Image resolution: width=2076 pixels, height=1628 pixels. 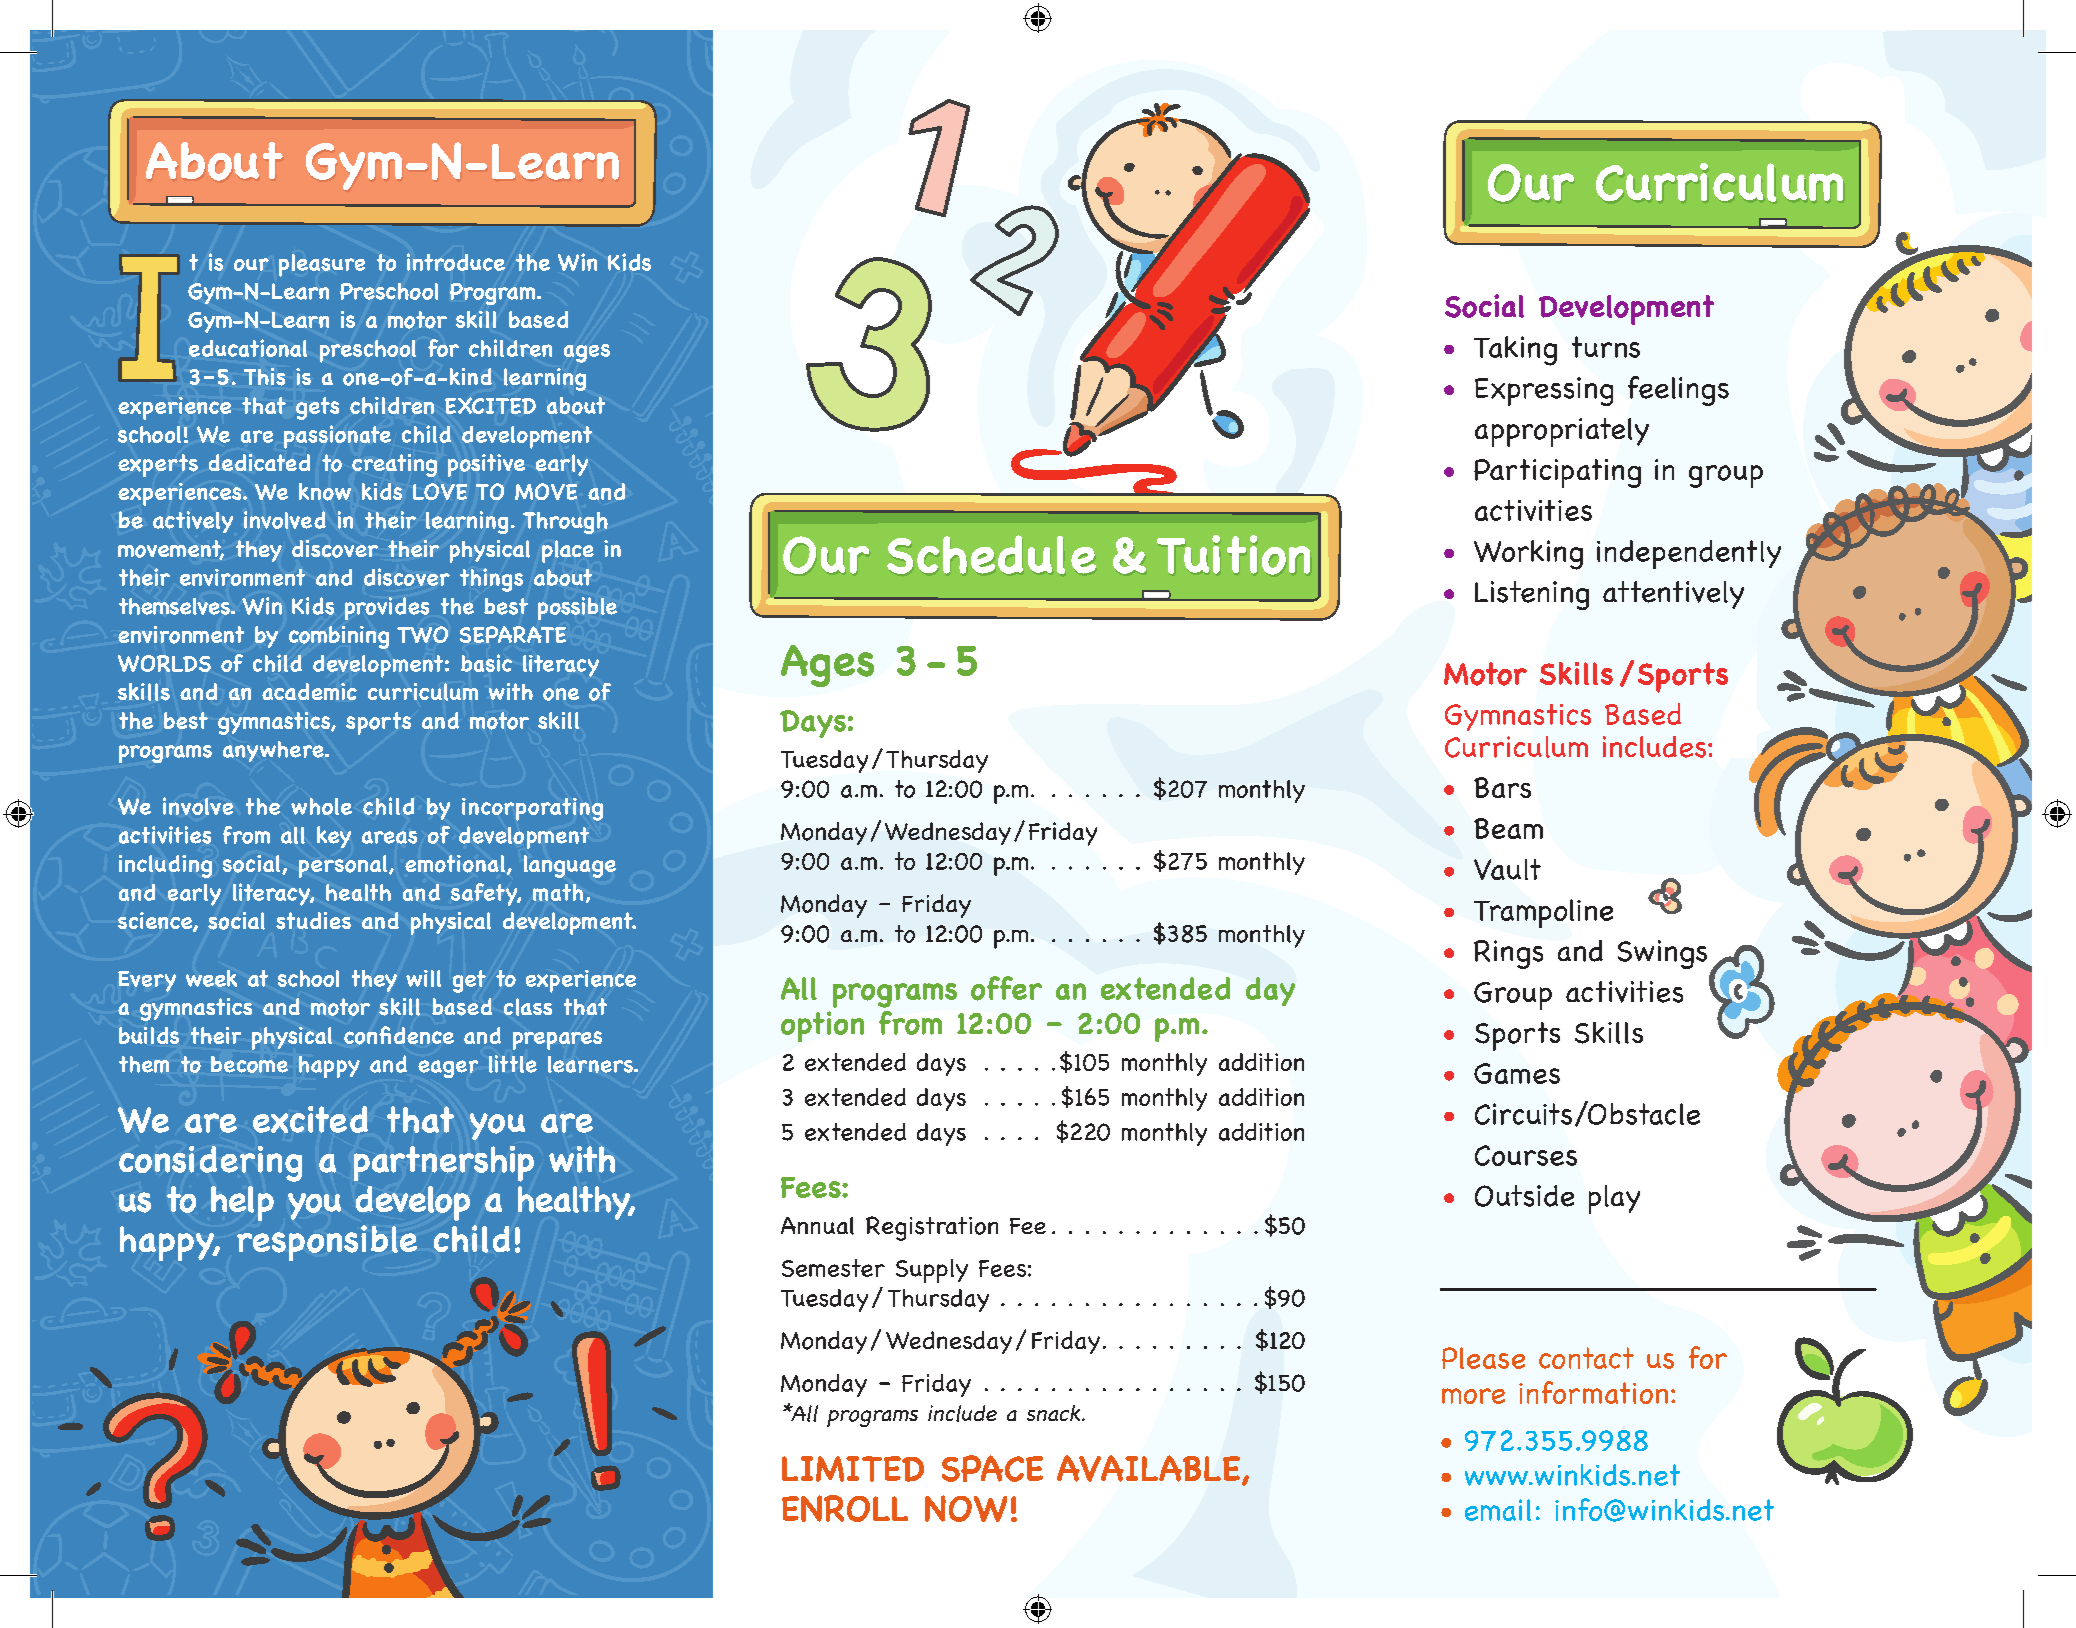 What do you see at coordinates (456, 262) in the document?
I see `introduce` at bounding box center [456, 262].
